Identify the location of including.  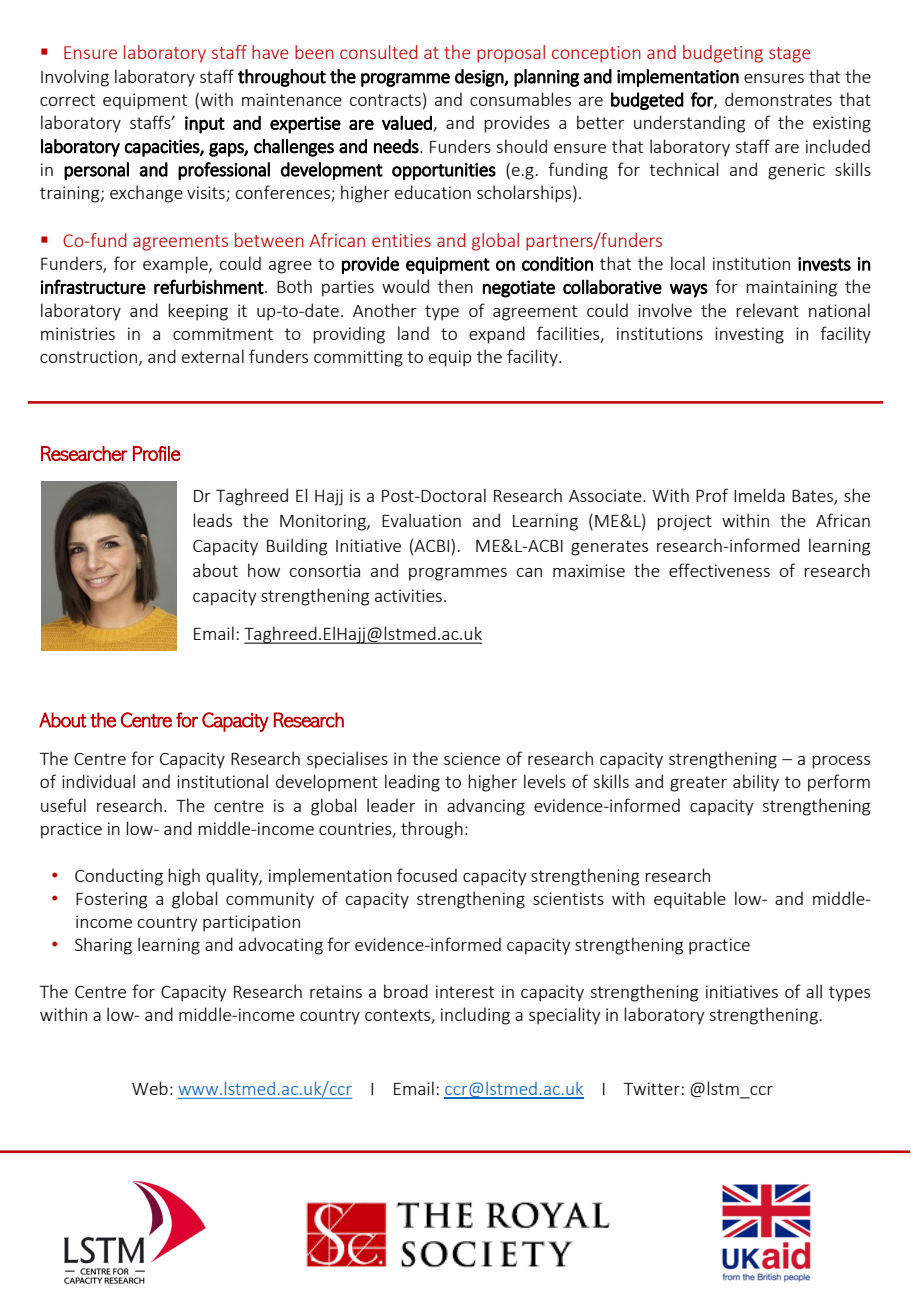
(475, 1016).
